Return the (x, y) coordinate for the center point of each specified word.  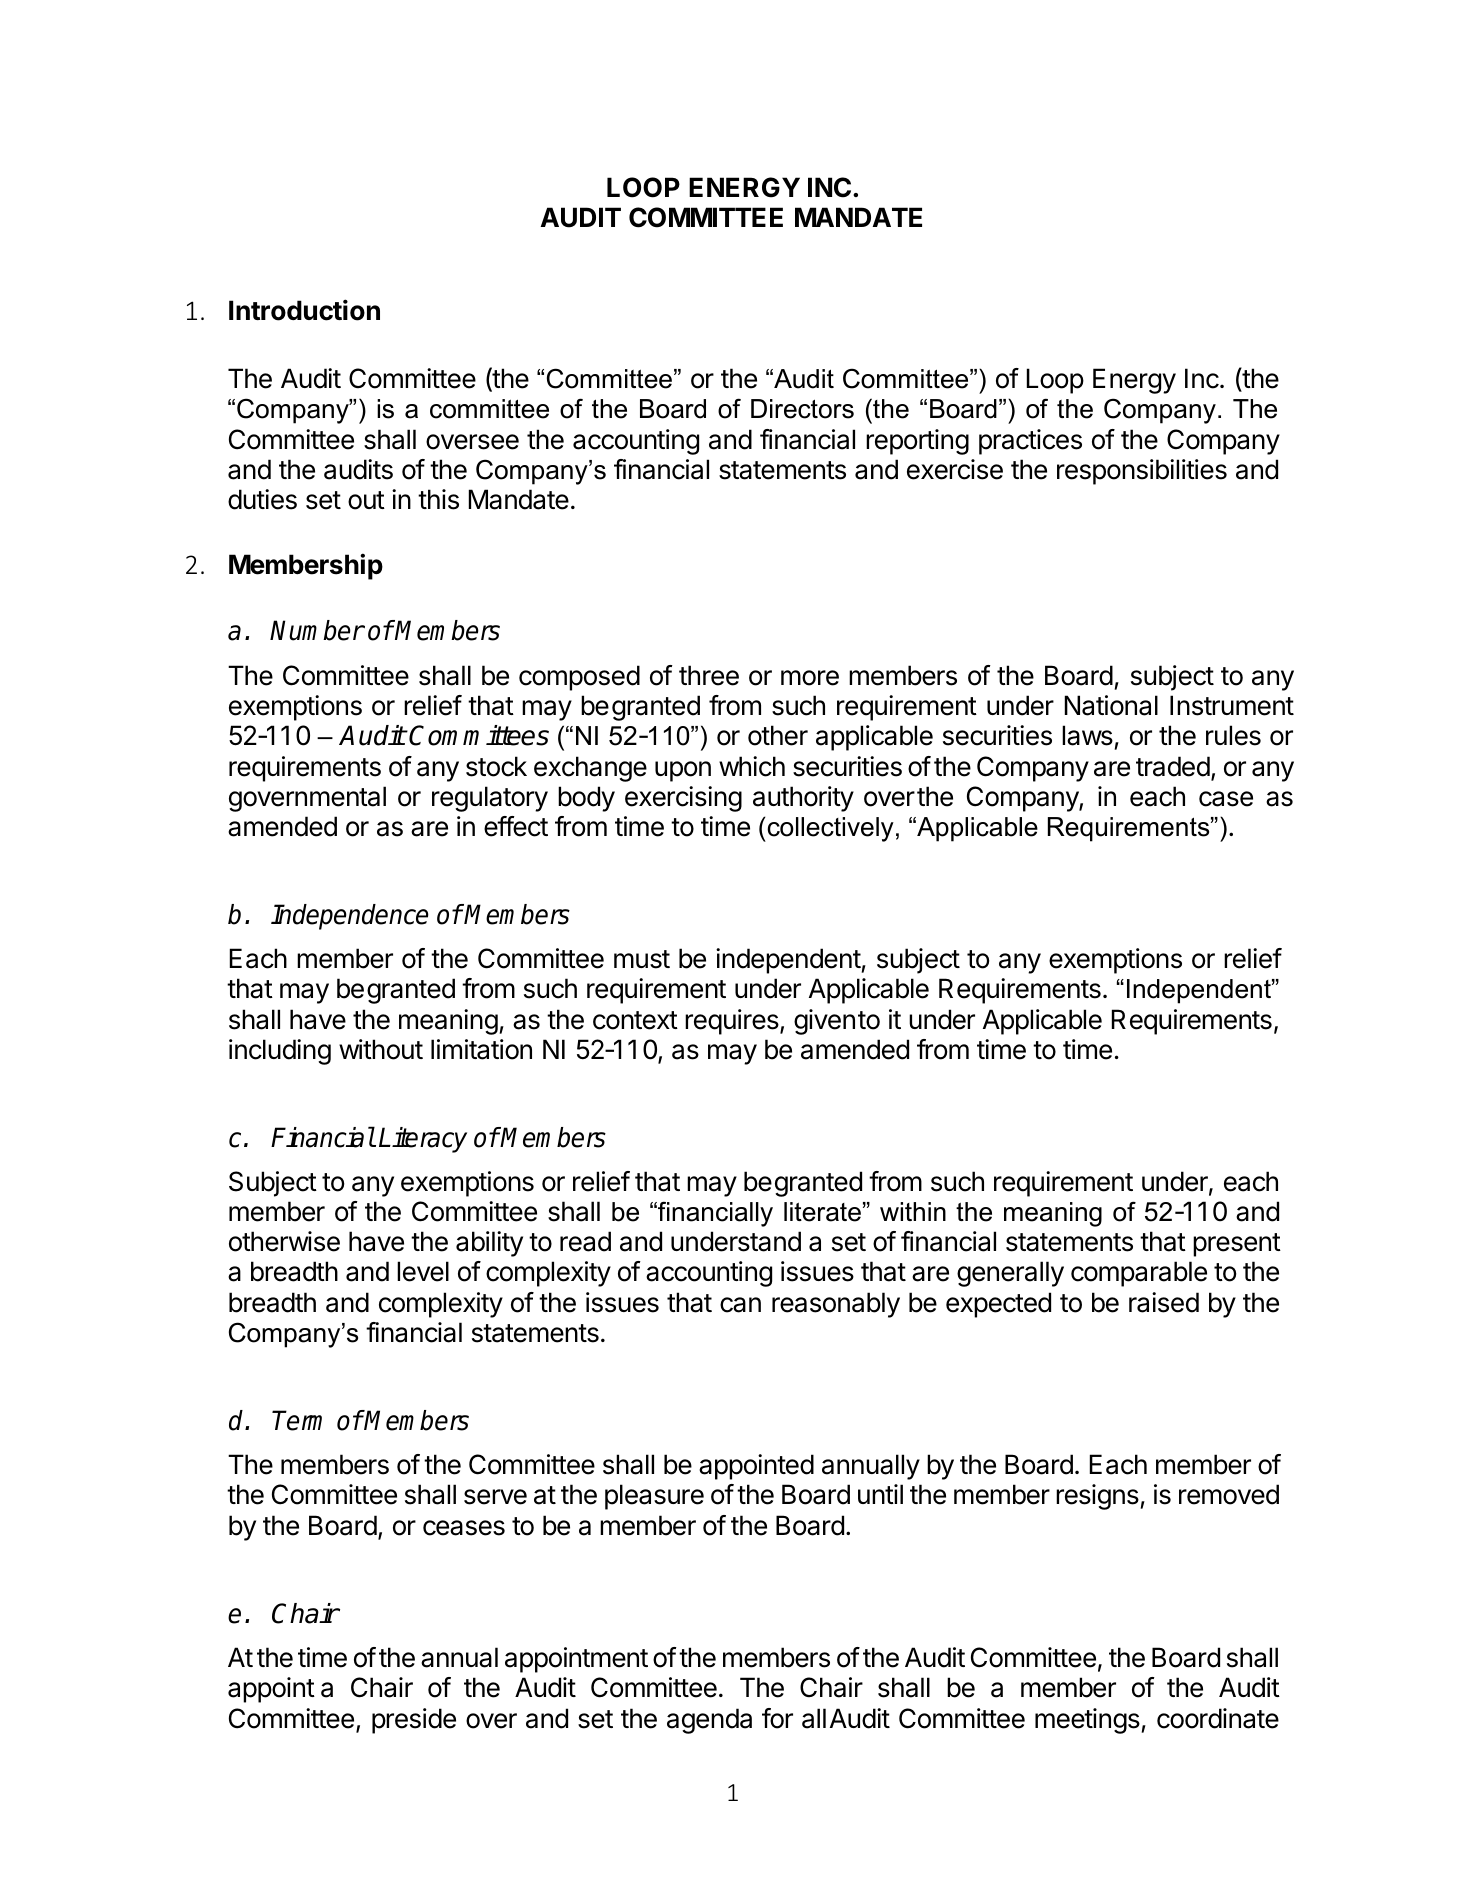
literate (822, 1212)
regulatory (490, 799)
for (777, 1718)
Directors (802, 409)
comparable (1139, 1274)
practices (1030, 442)
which (752, 766)
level (423, 1271)
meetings (1087, 1721)
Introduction (304, 310)
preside (414, 1721)
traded (1173, 766)
